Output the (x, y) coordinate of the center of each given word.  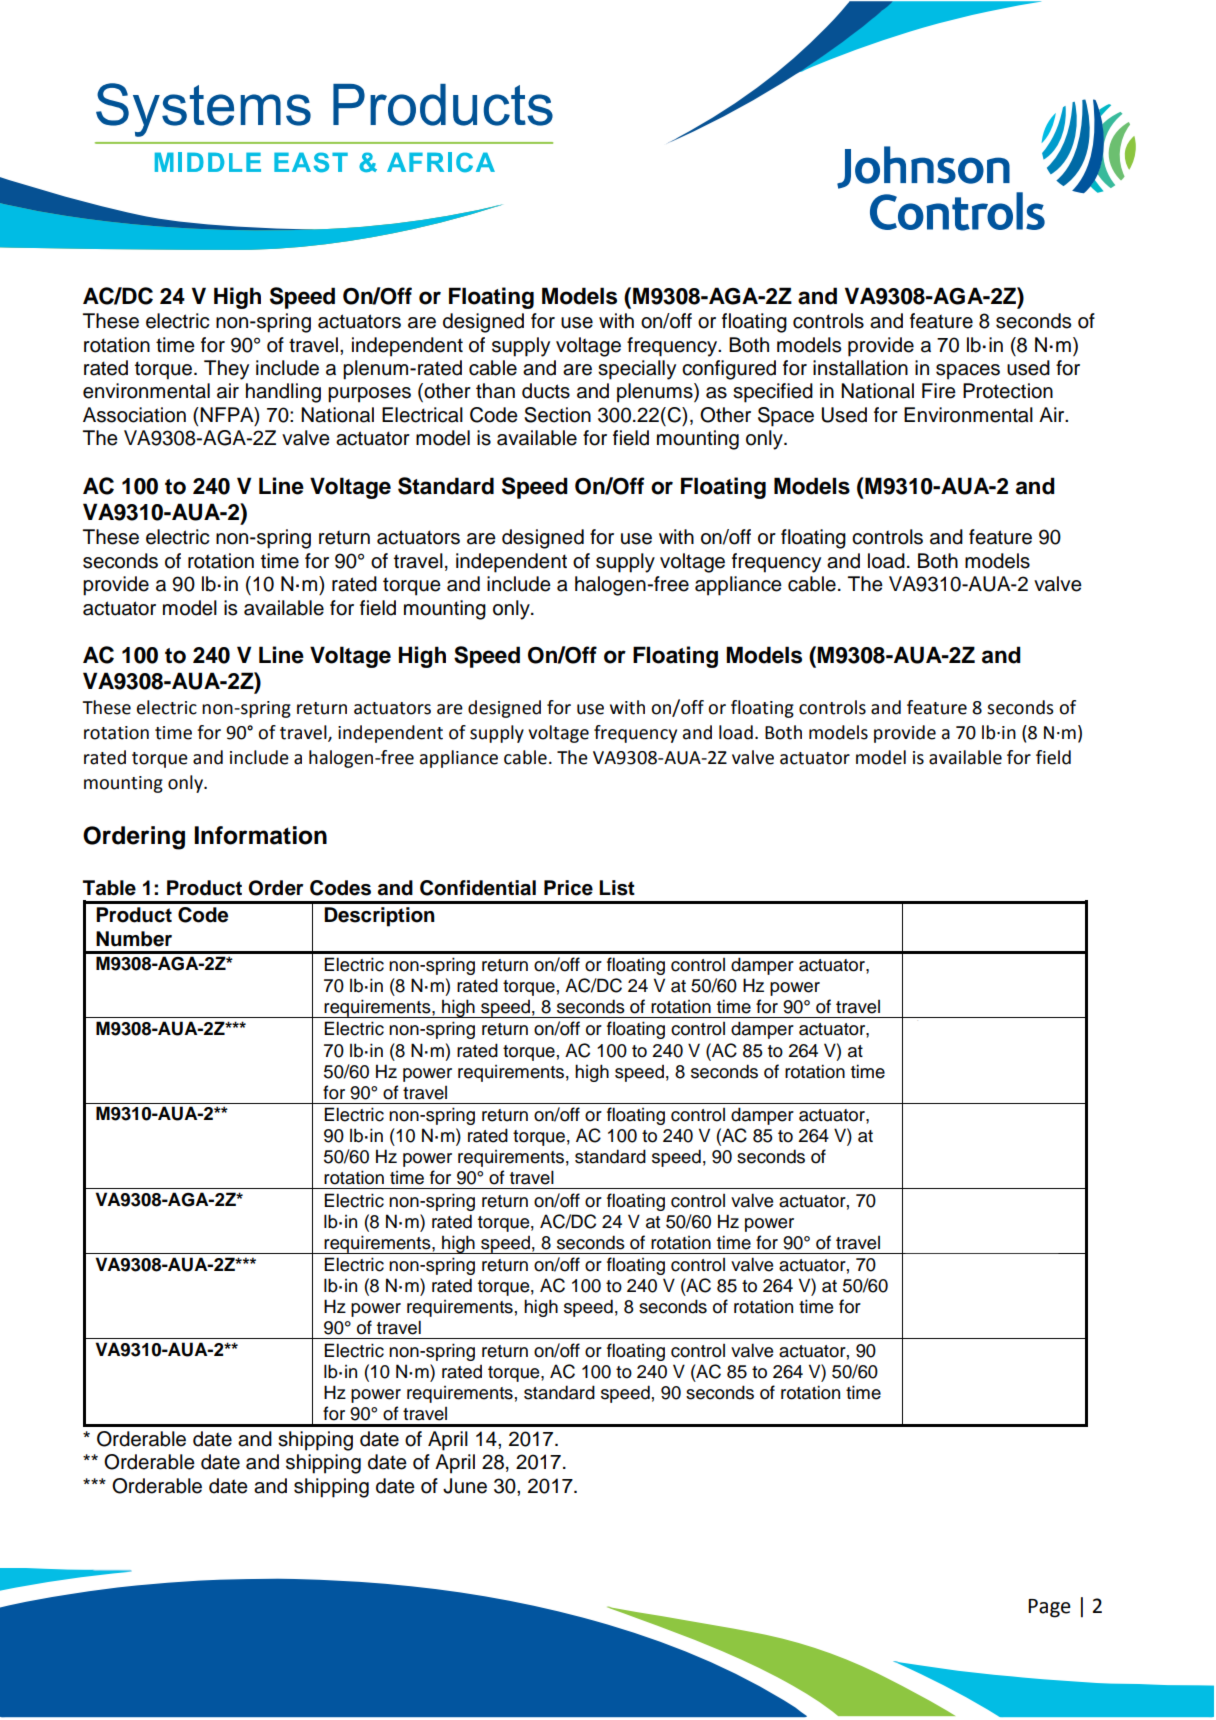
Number (134, 939)
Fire (939, 391)
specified (773, 393)
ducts (546, 391)
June (465, 1486)
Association (134, 415)
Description (379, 917)
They (226, 370)
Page (1049, 1608)
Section (557, 415)
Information (260, 835)
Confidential (478, 888)
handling (283, 393)
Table (109, 888)
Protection (1008, 391)
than (495, 391)
